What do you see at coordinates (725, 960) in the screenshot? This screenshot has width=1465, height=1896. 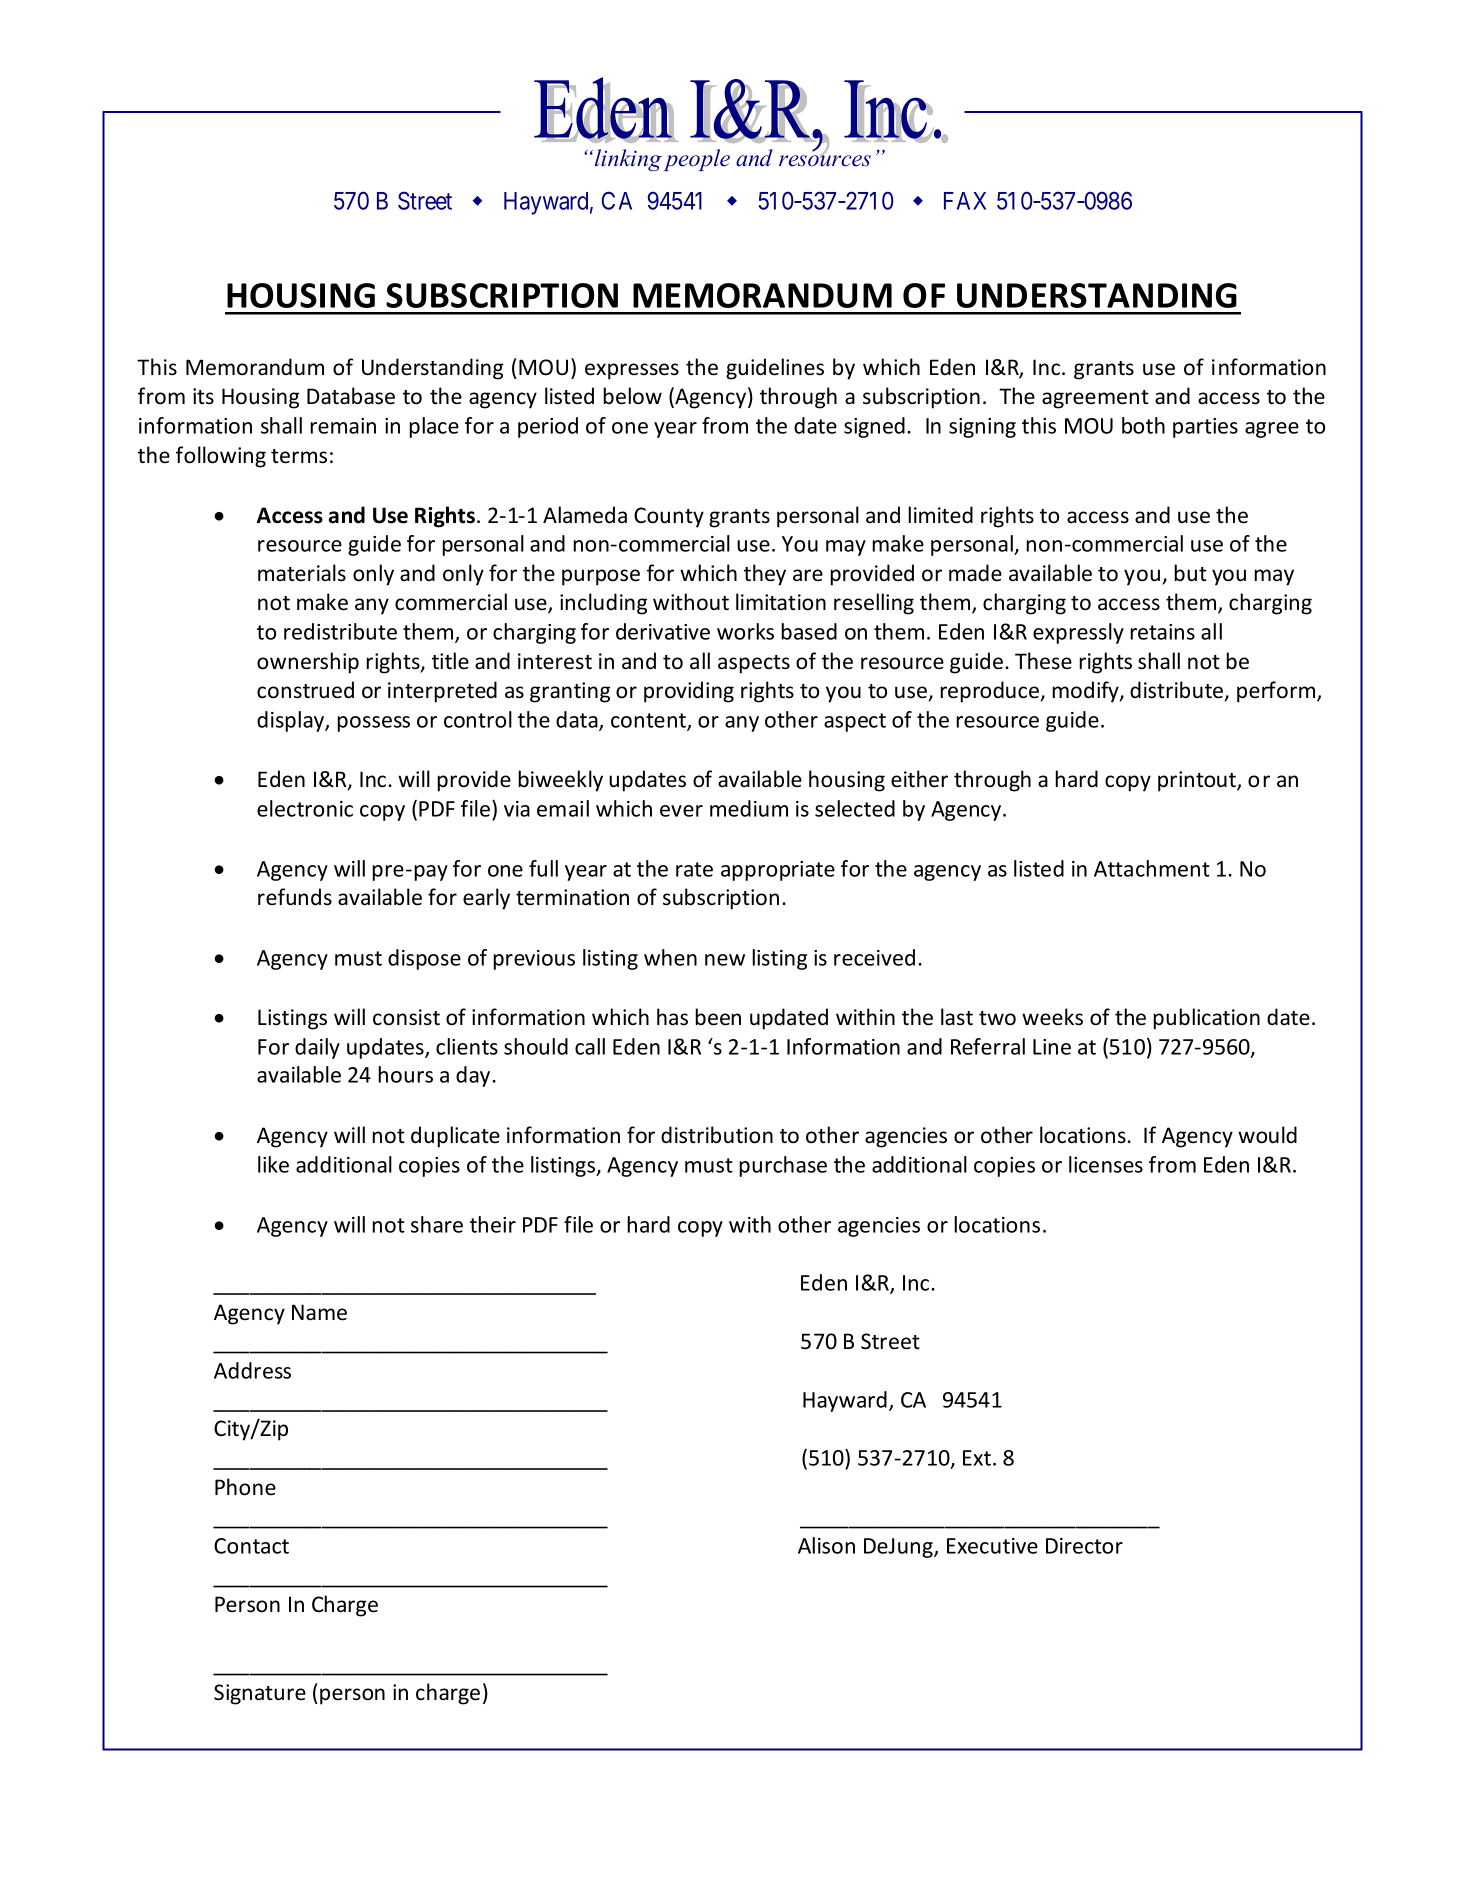 I see `new` at bounding box center [725, 960].
